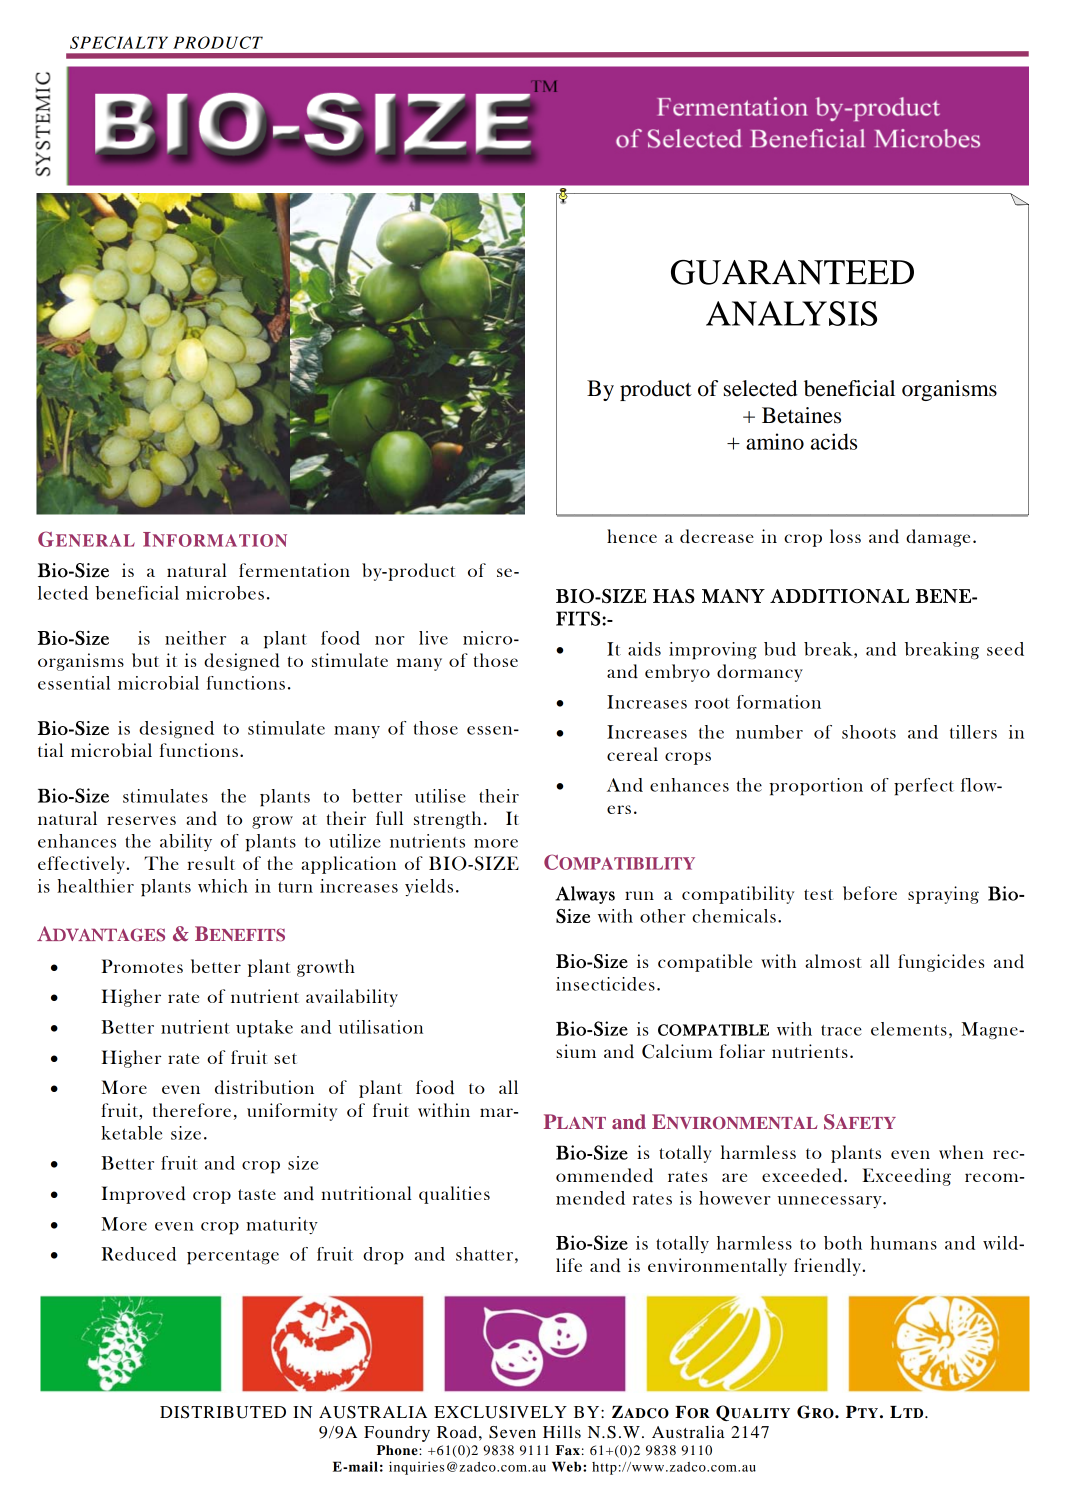 This screenshot has height=1512, width=1069. I want to click on ANALYSIS, so click(791, 313).
